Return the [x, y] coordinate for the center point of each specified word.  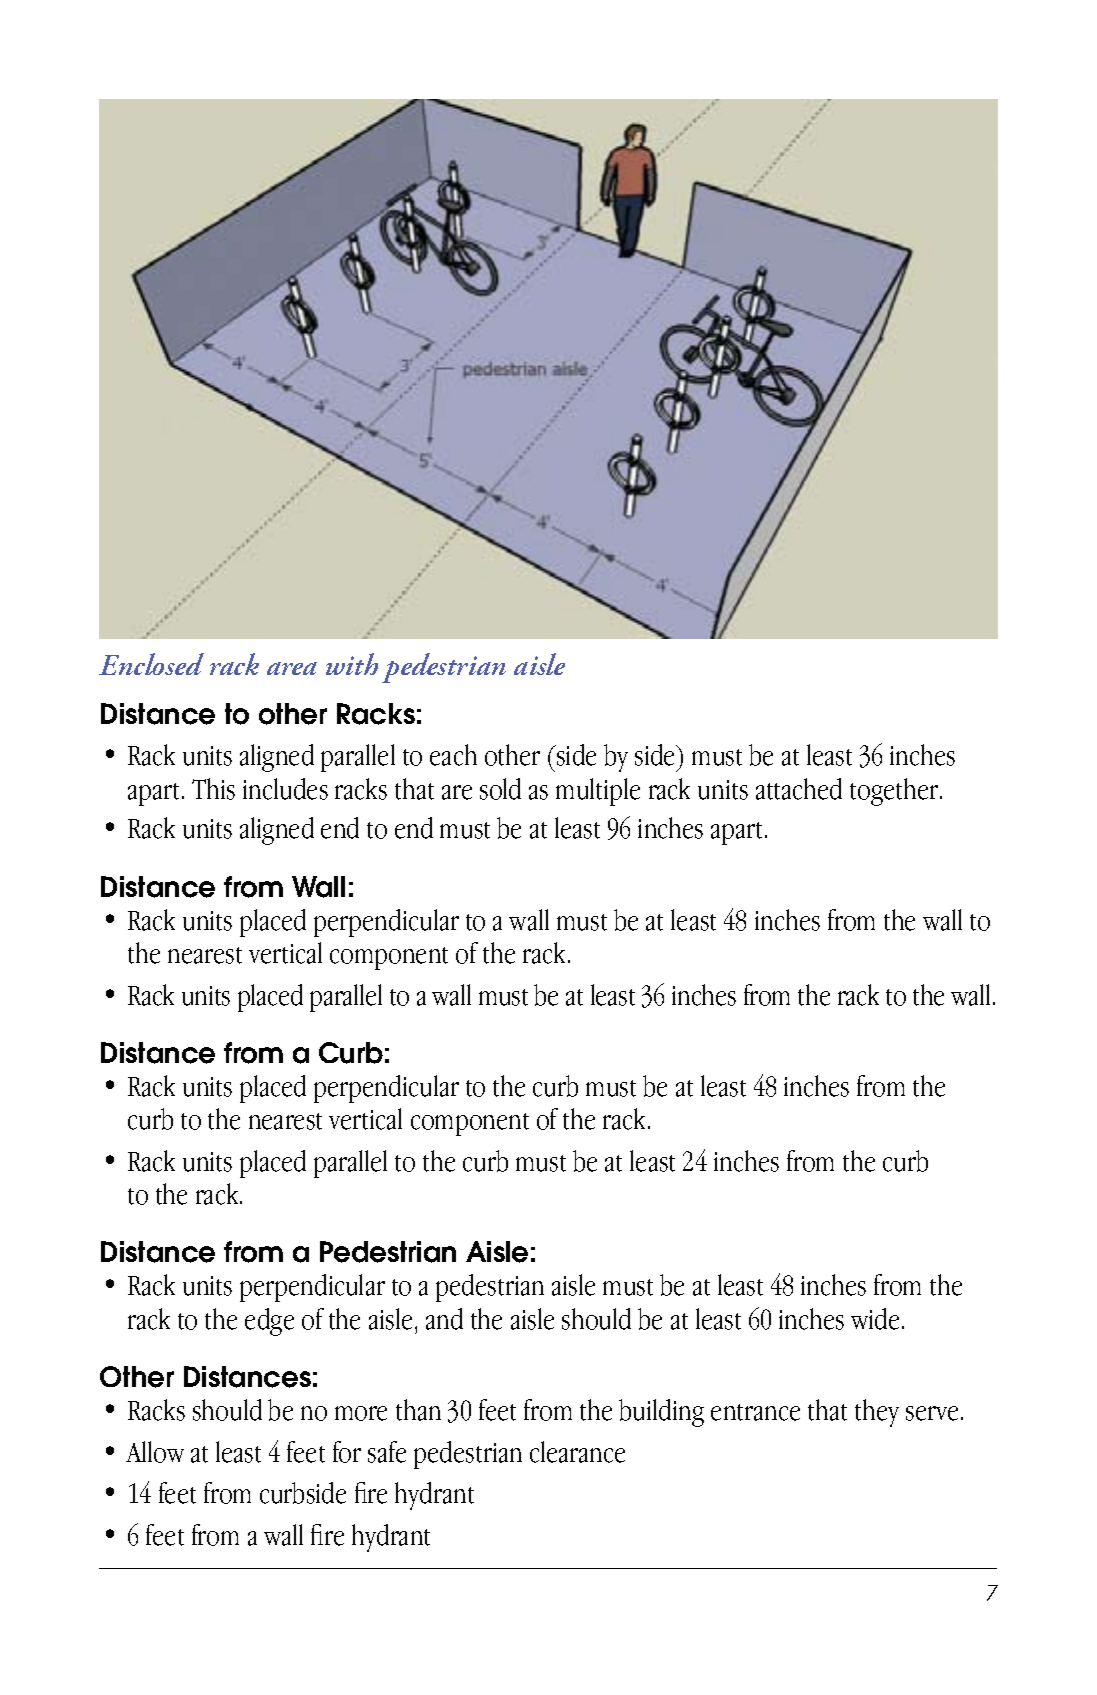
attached [799, 789]
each [453, 755]
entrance [755, 1412]
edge [269, 1322]
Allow [155, 1452]
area [292, 668]
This [213, 789]
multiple [598, 792]
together [895, 792]
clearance [577, 1452]
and [444, 1319]
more [361, 1413]
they [877, 1413]
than [418, 1410]
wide [877, 1319]
